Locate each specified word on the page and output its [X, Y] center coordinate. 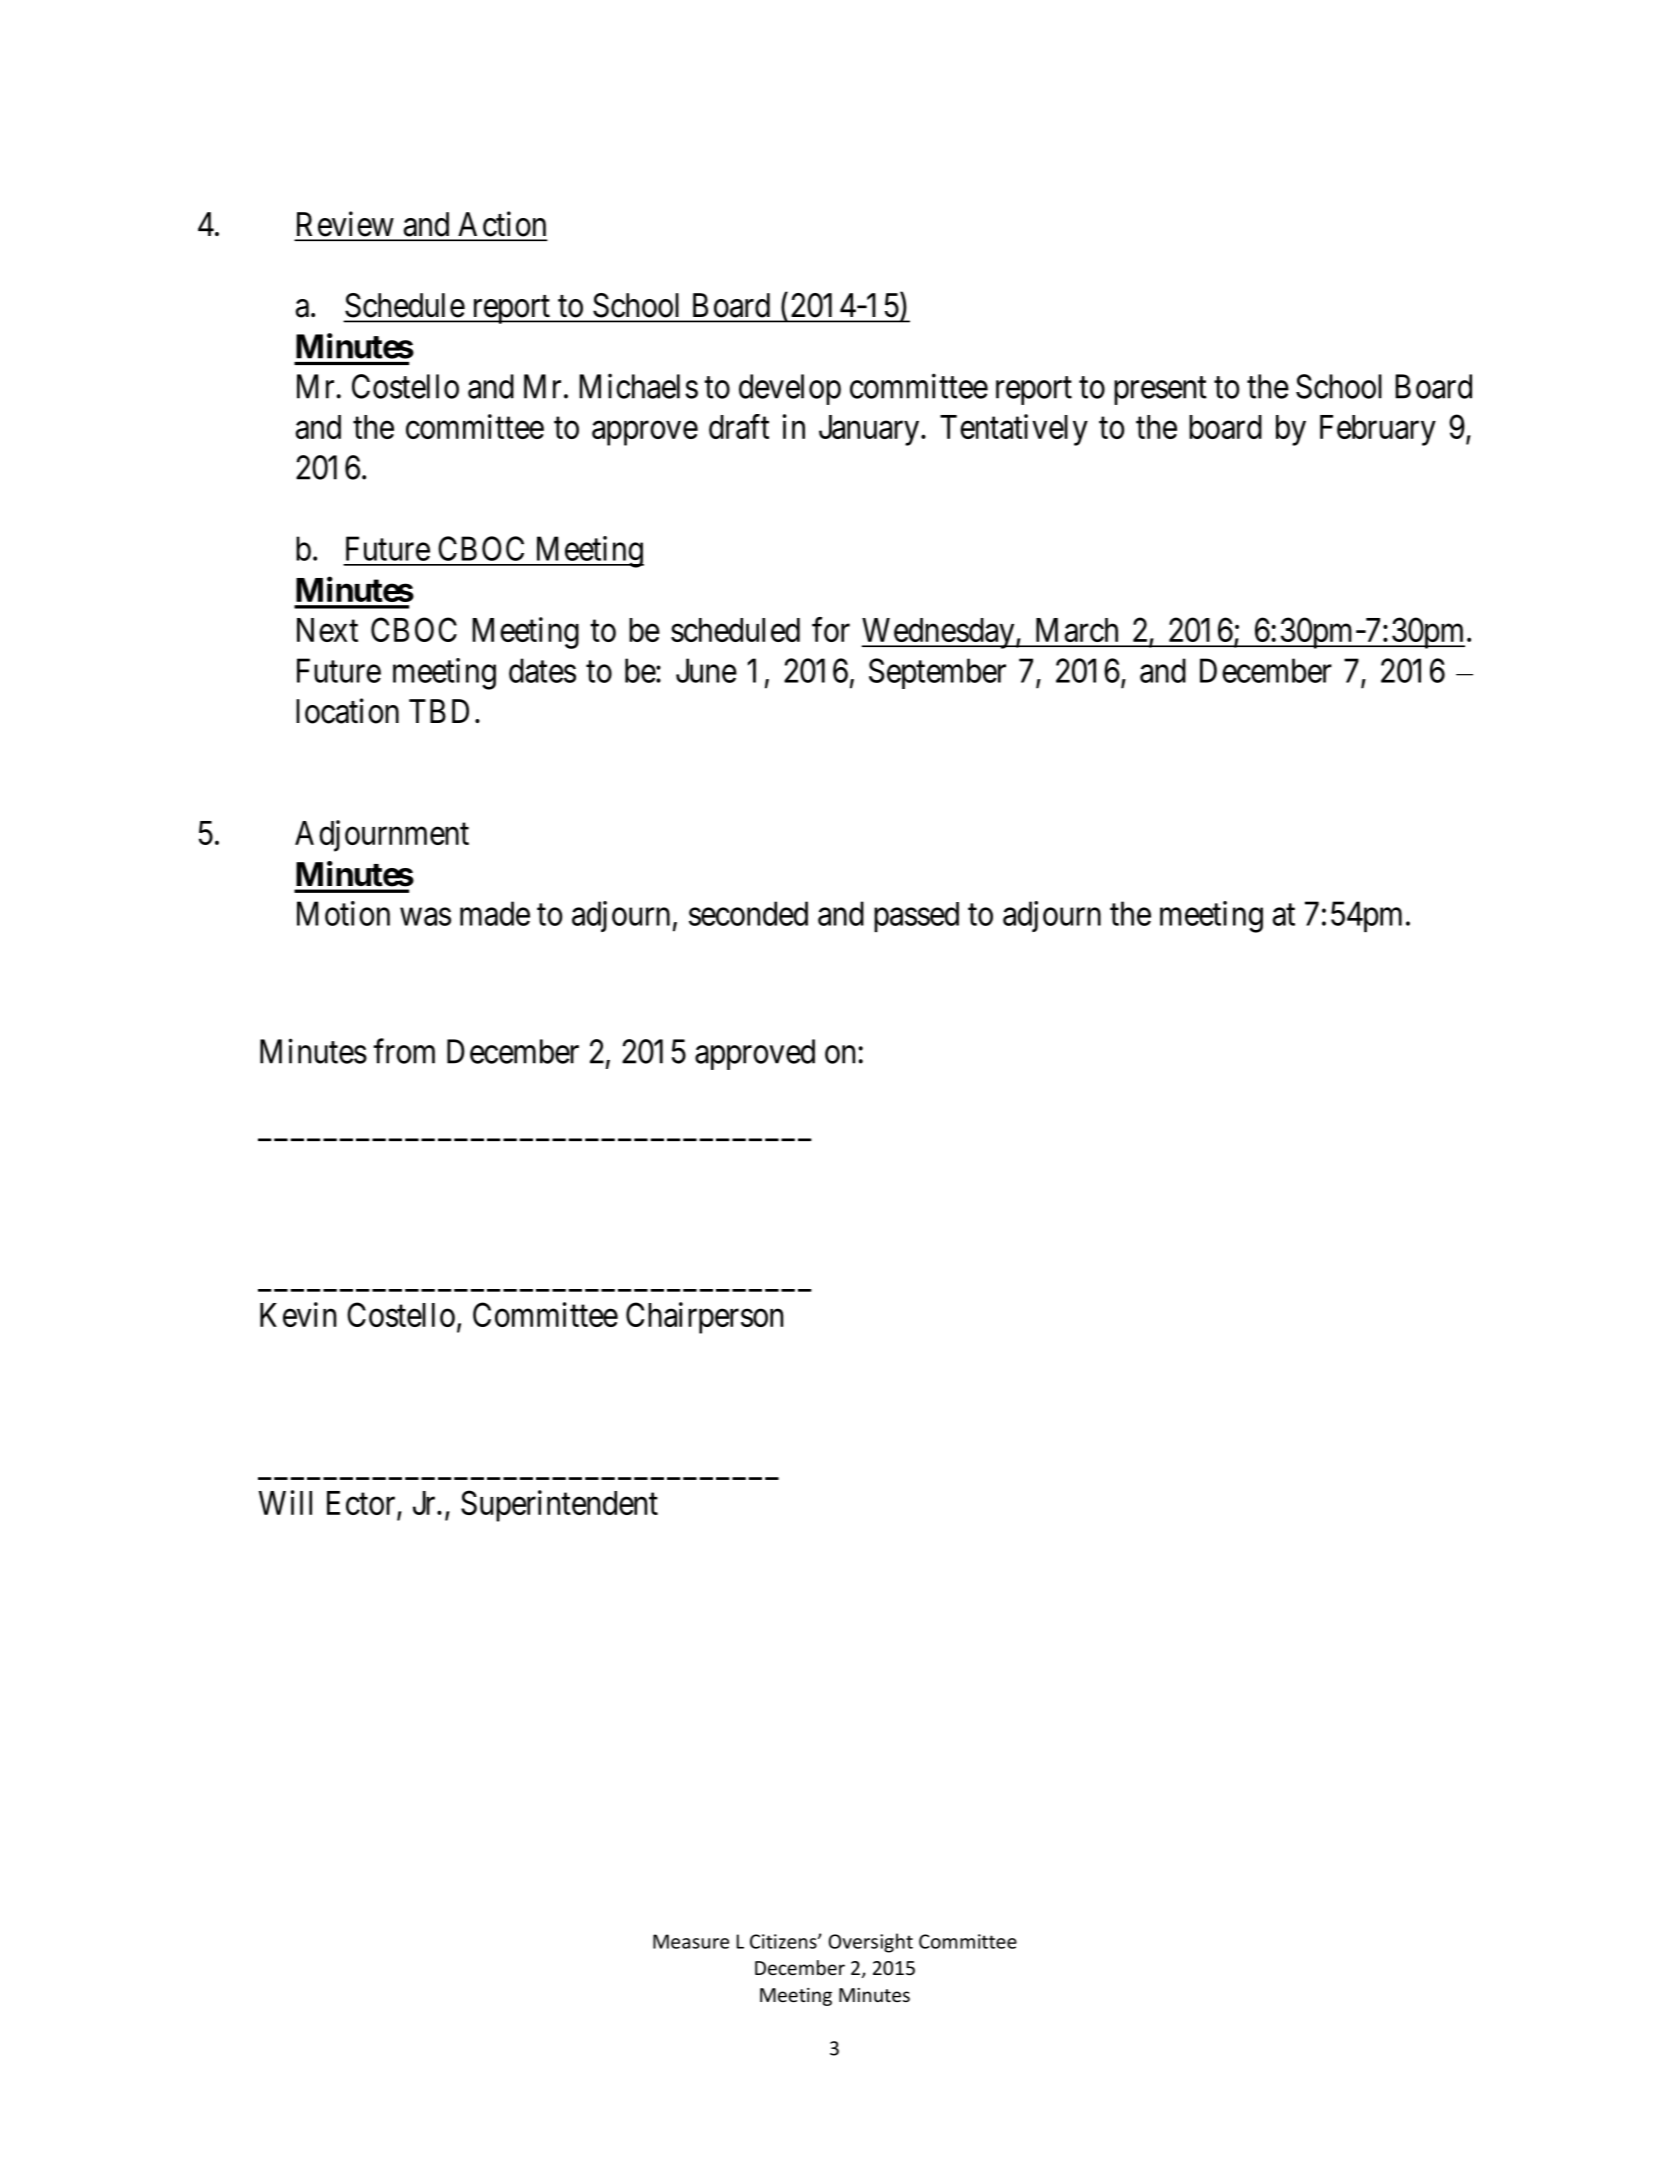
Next [327, 630]
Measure [691, 1941]
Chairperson [704, 1318]
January [870, 430]
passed [916, 917]
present [1160, 391]
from [404, 1051]
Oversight [871, 1943]
